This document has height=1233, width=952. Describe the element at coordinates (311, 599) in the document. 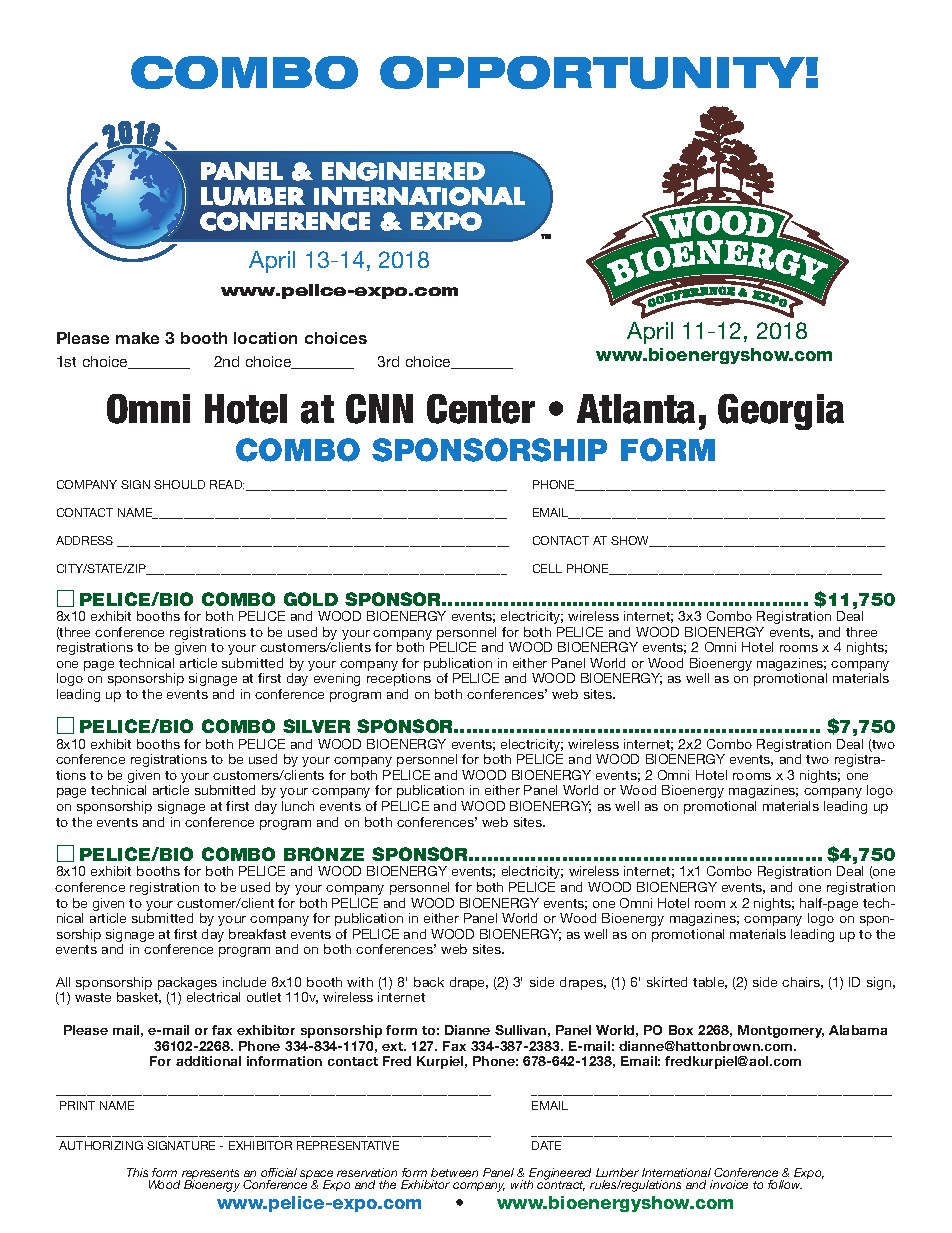

I see `GOLD` at that location.
